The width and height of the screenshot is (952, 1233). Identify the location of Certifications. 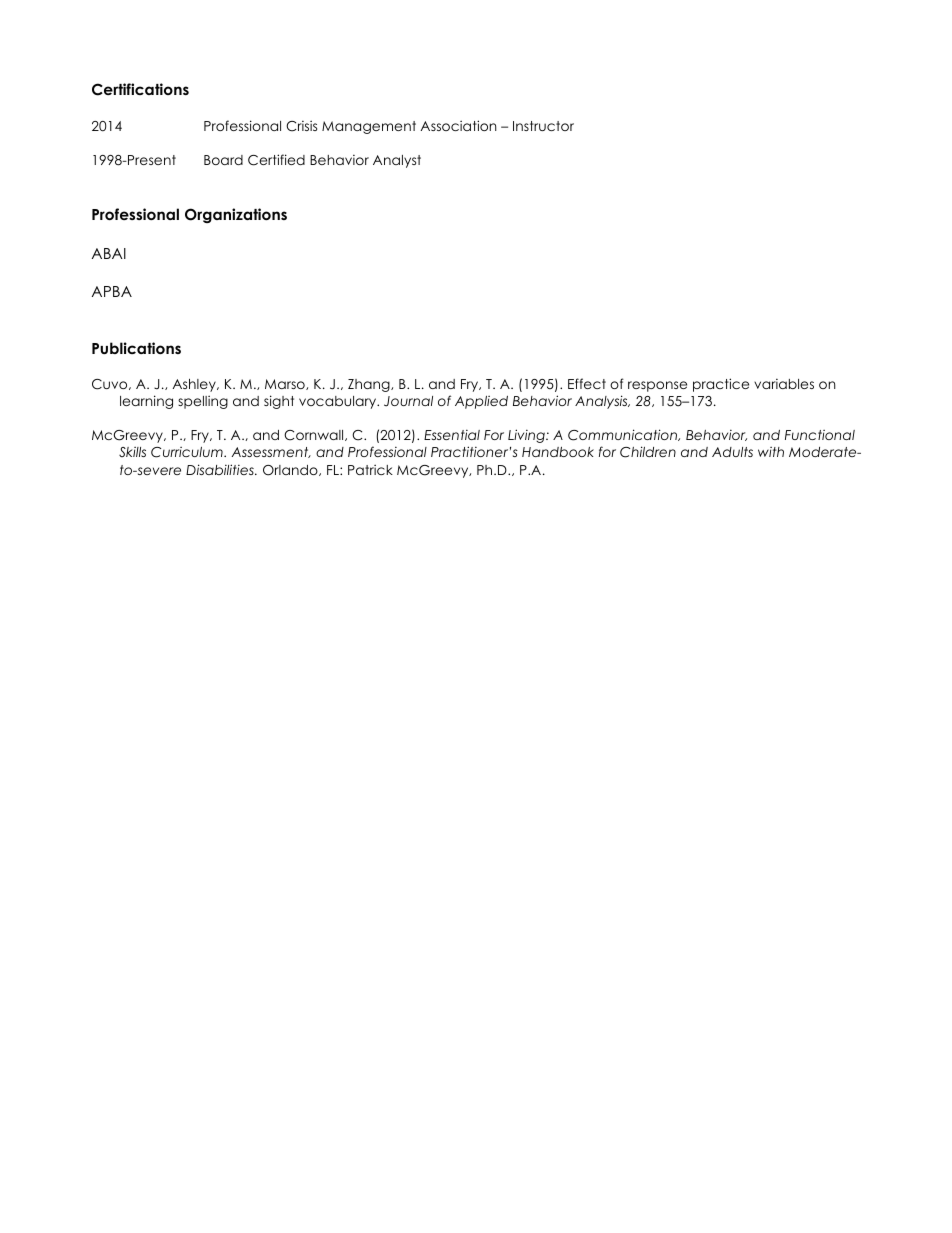
(140, 89).
